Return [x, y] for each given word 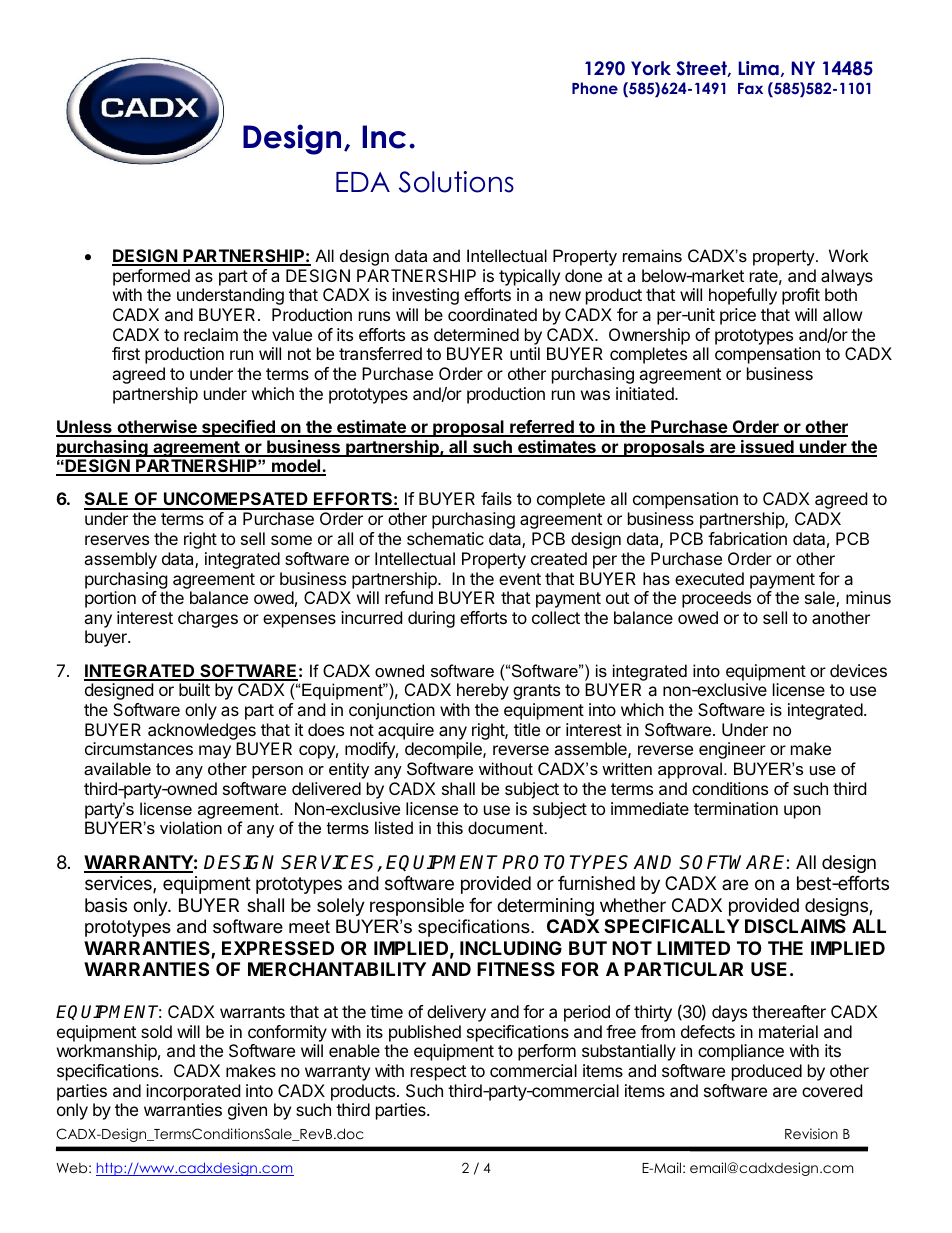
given [247, 1111]
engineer [732, 750]
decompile [444, 750]
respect [438, 1073]
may [215, 752]
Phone [595, 88]
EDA [363, 182]
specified [238, 428]
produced [767, 1072]
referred [542, 428]
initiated [646, 393]
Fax [750, 88]
